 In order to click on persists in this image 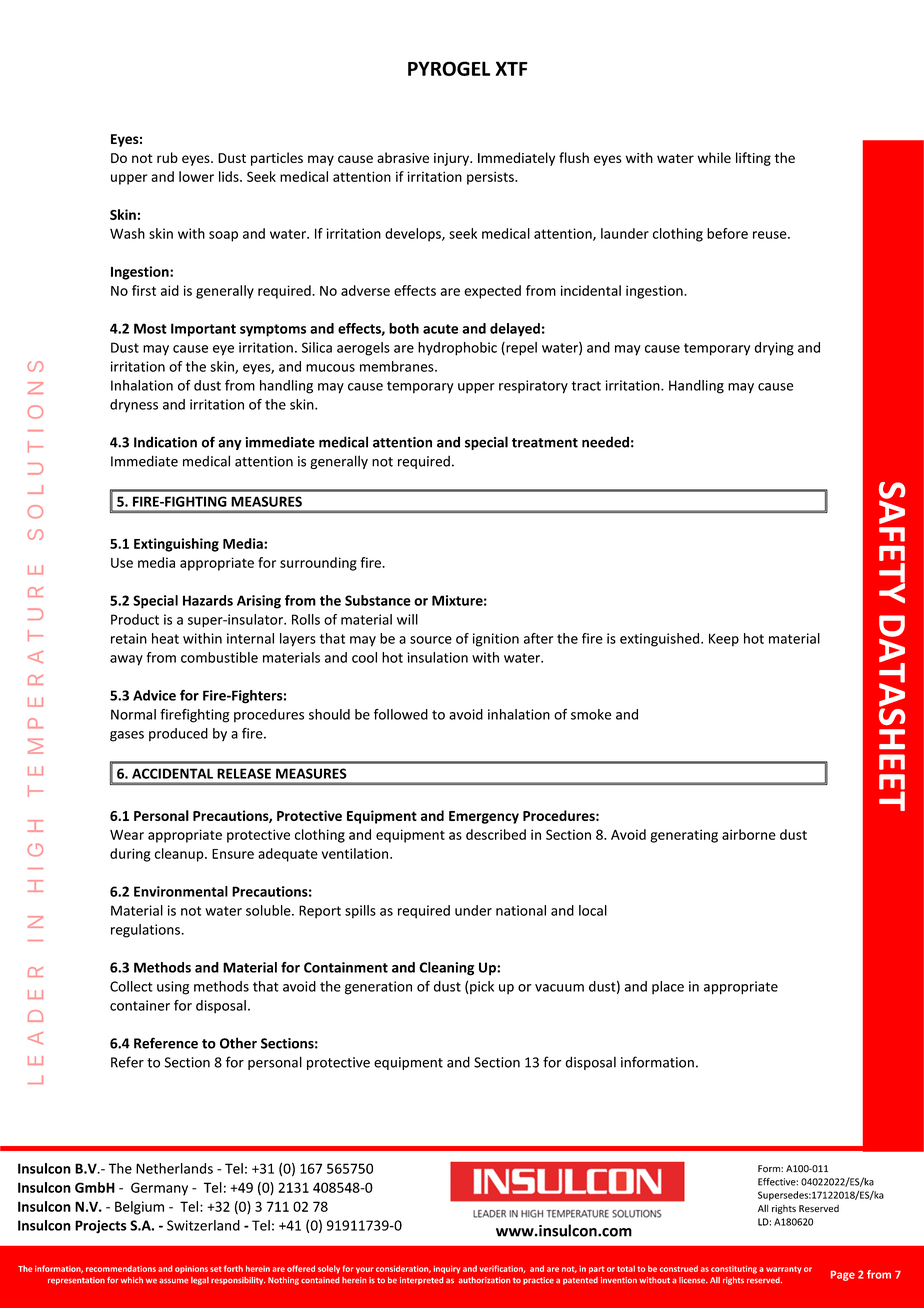, I will do `click(491, 178)`.
